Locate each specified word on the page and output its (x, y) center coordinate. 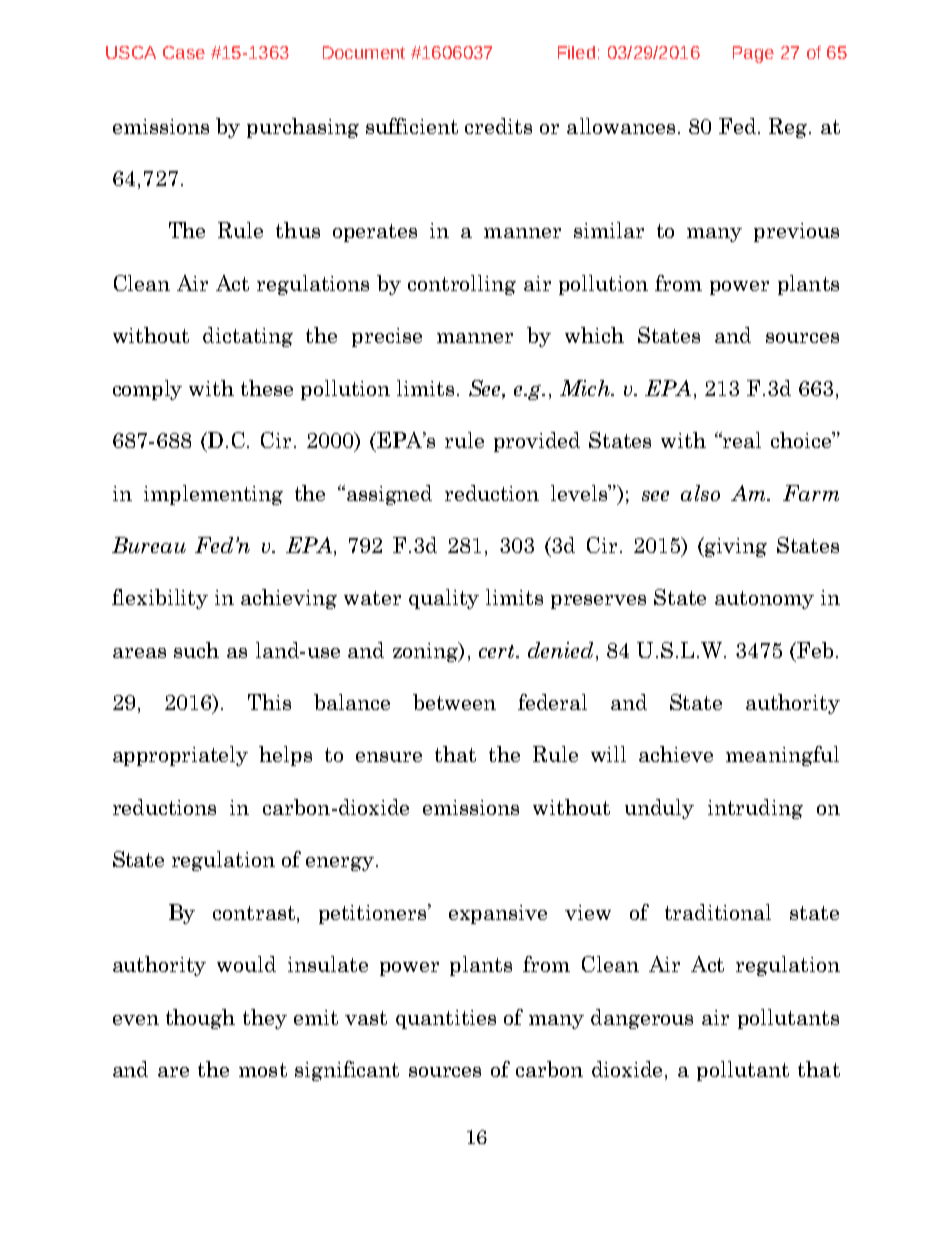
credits (498, 126)
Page (753, 54)
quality (444, 599)
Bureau (149, 545)
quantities (446, 1019)
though (200, 1019)
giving (735, 547)
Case (184, 52)
